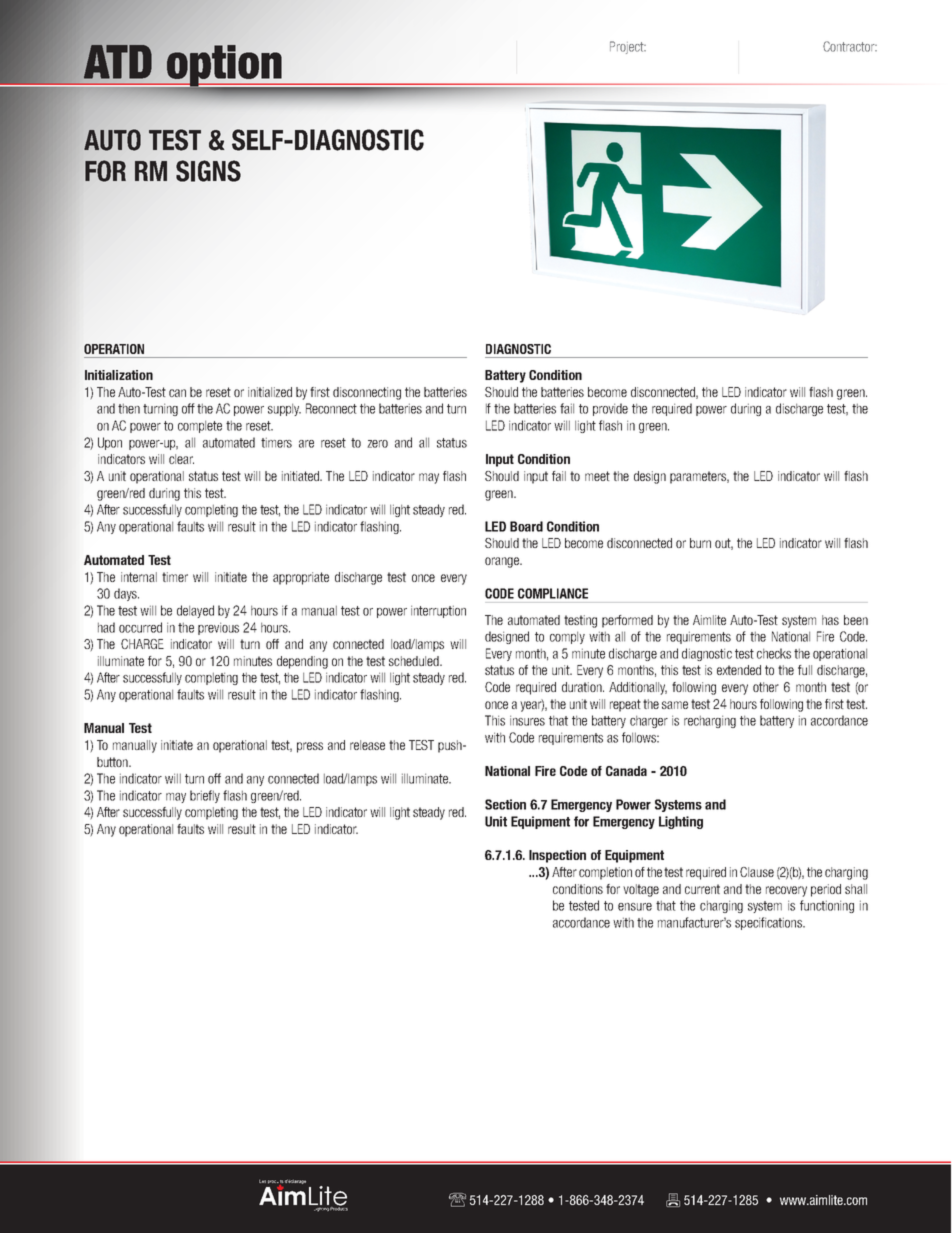  Describe the element at coordinates (526, 526) in the document. I see `Board` at that location.
